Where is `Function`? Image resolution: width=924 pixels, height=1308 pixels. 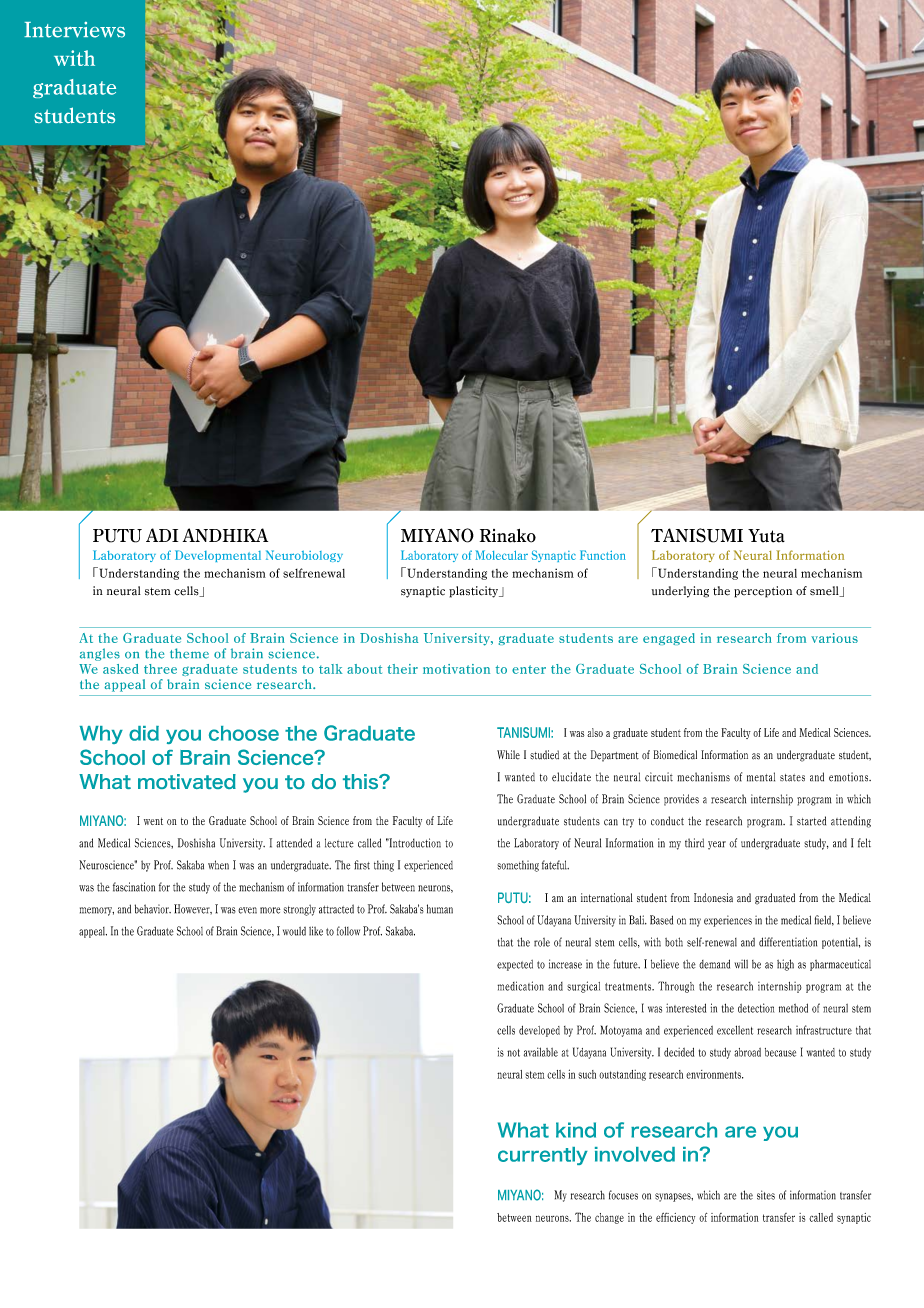
Function is located at coordinates (603, 555).
